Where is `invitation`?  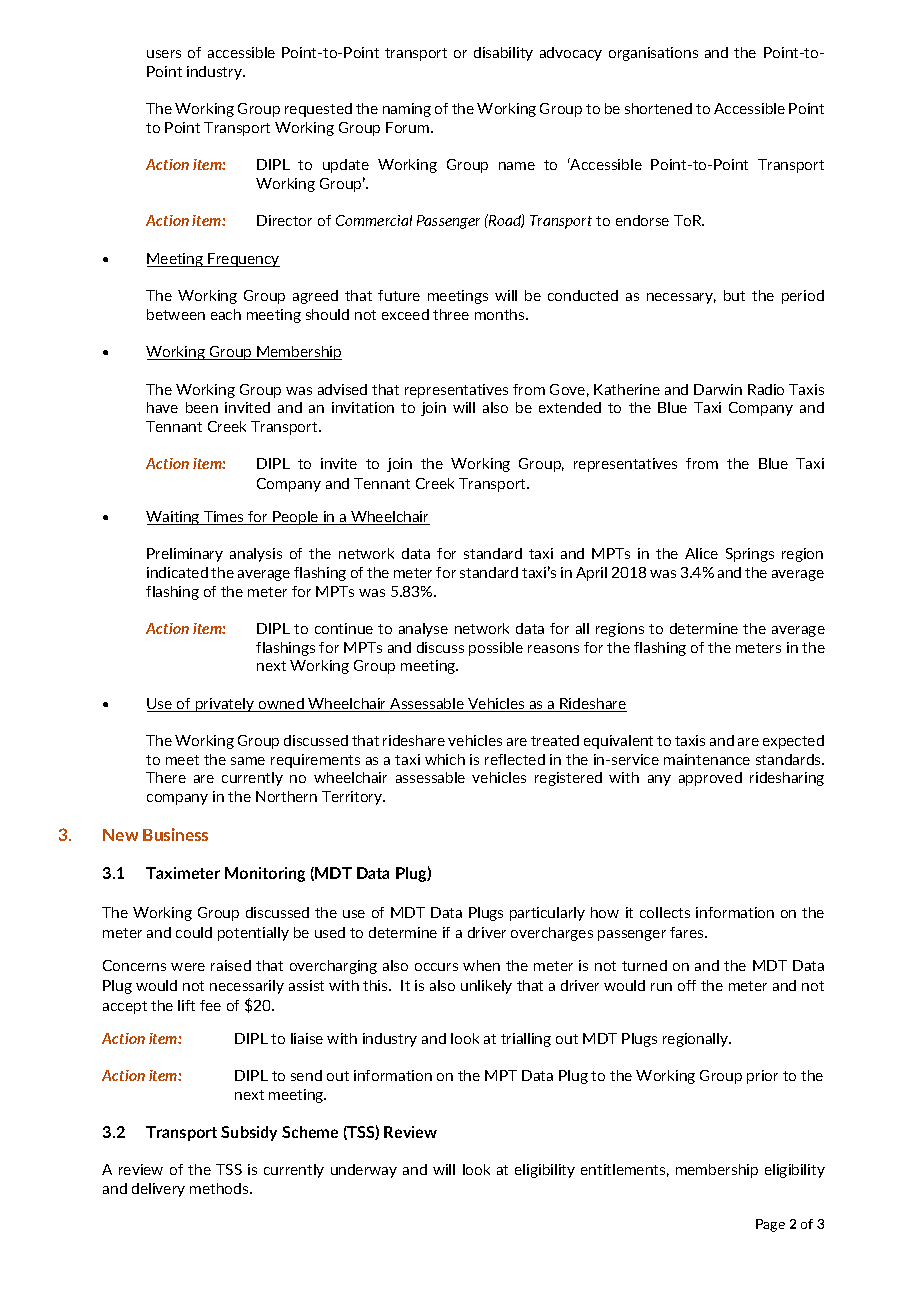 invitation is located at coordinates (363, 407).
